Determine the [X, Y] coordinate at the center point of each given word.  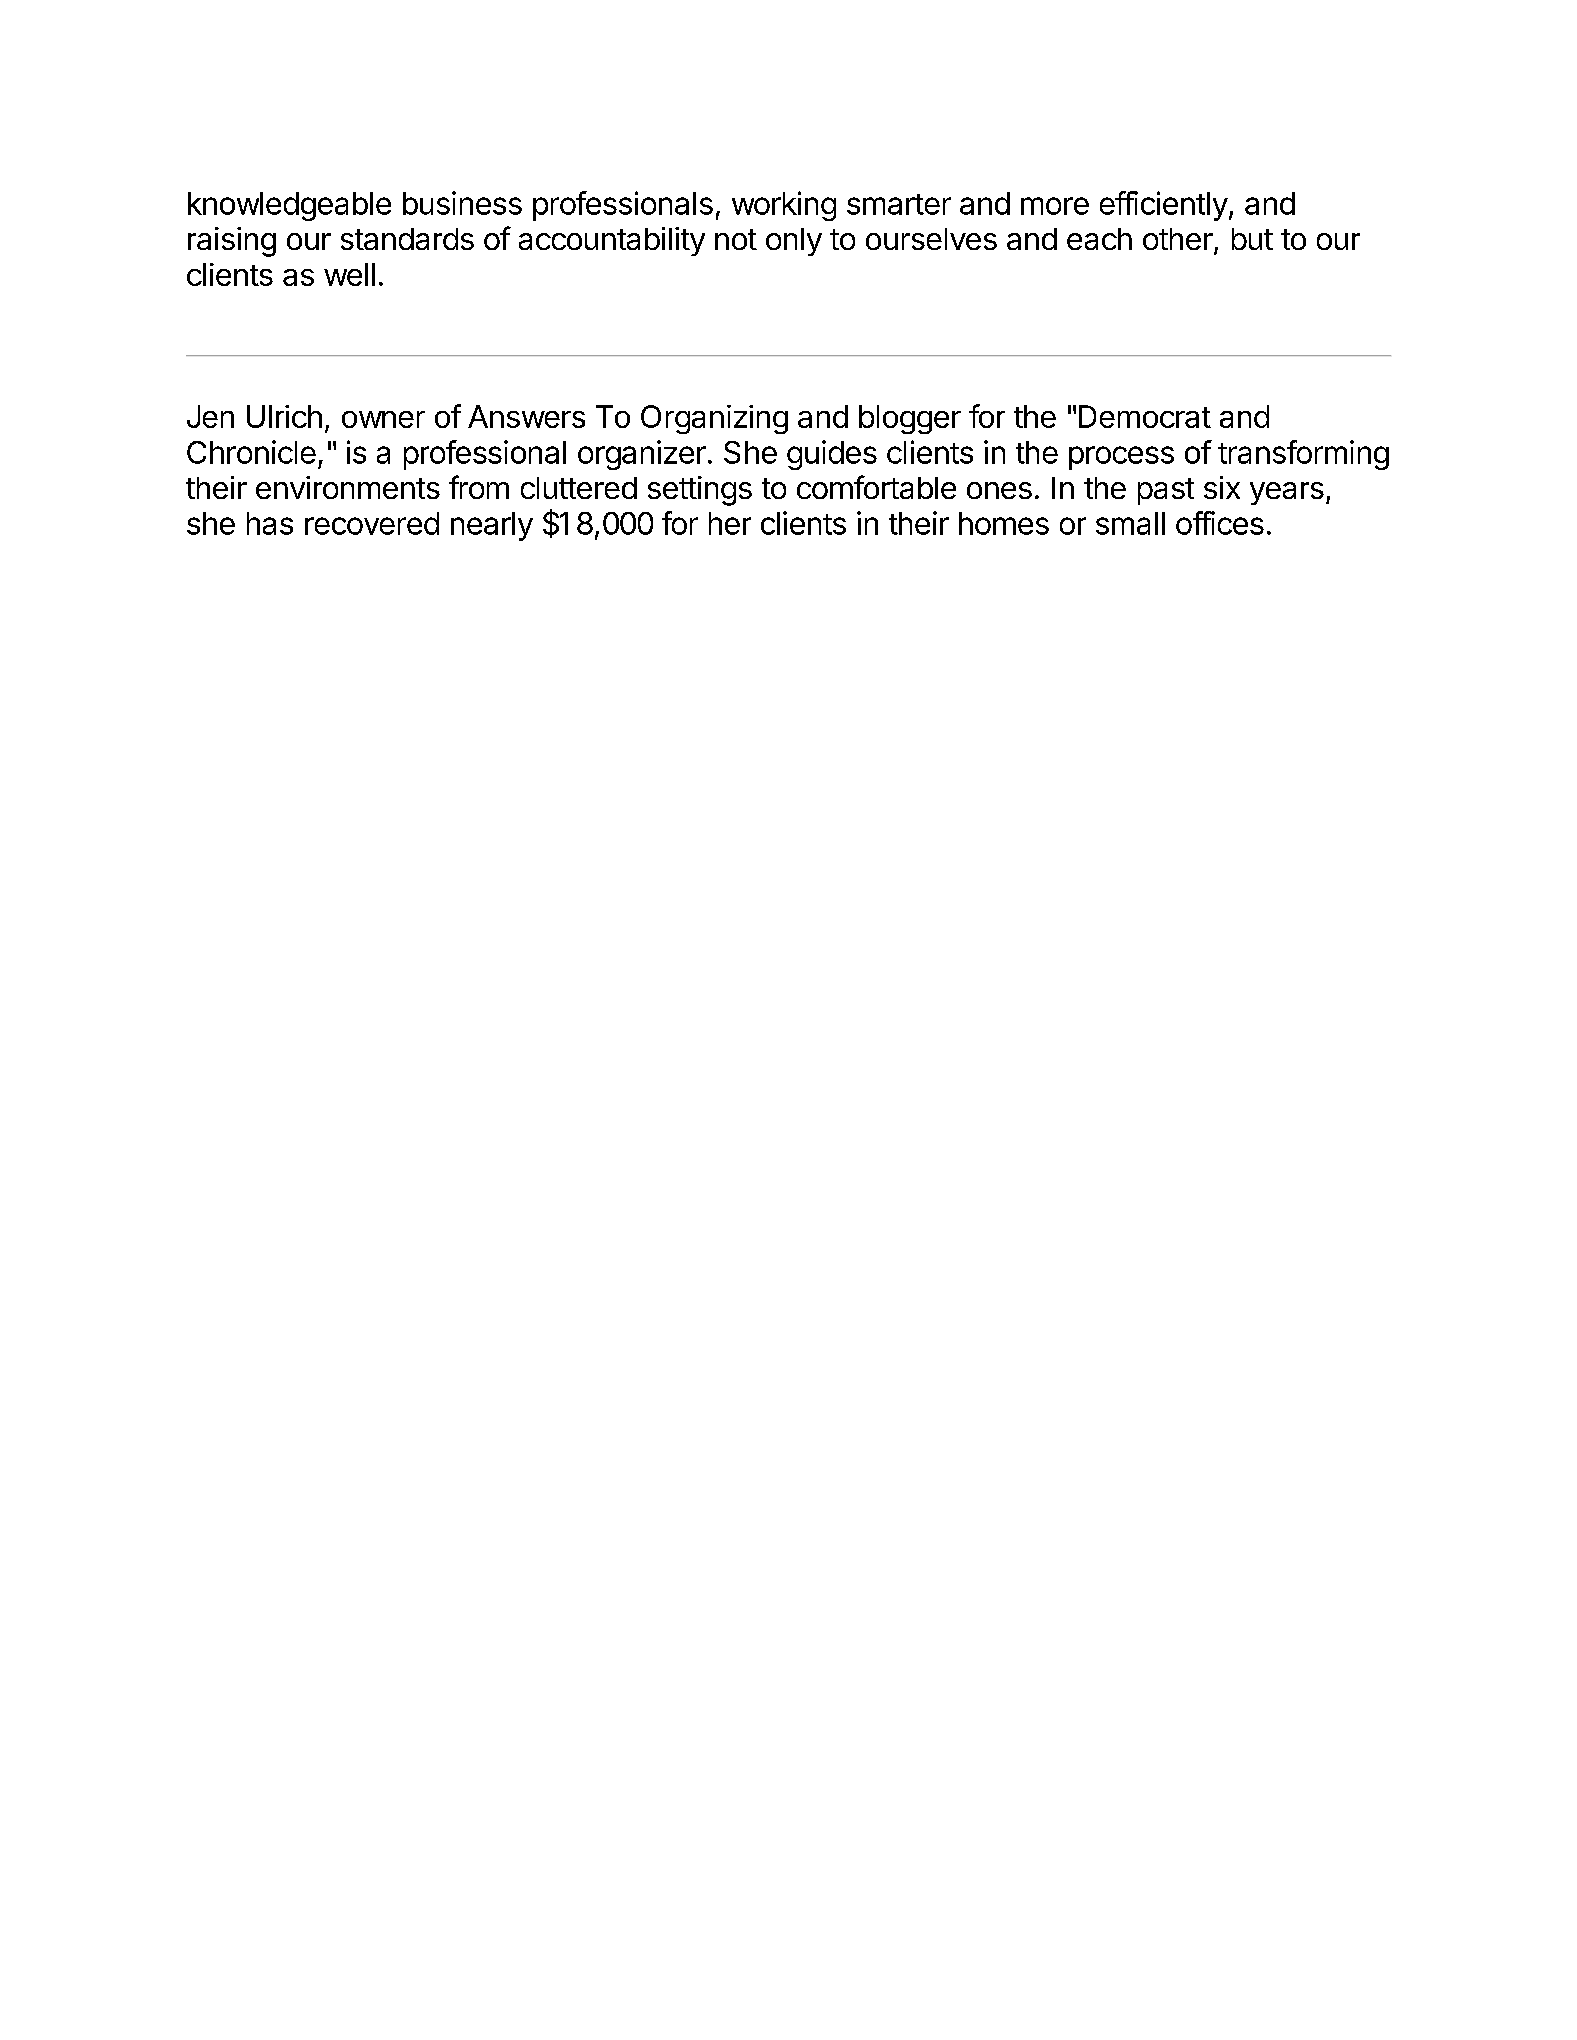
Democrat [1145, 416]
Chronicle [251, 452]
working [784, 206]
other [1179, 240]
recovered [372, 523]
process [1121, 458]
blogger [910, 419]
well [349, 274]
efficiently [1164, 206]
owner [383, 419]
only [794, 242]
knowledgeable [289, 206]
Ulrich [284, 416]
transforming [1303, 455]
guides [832, 455]
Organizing [714, 419]
